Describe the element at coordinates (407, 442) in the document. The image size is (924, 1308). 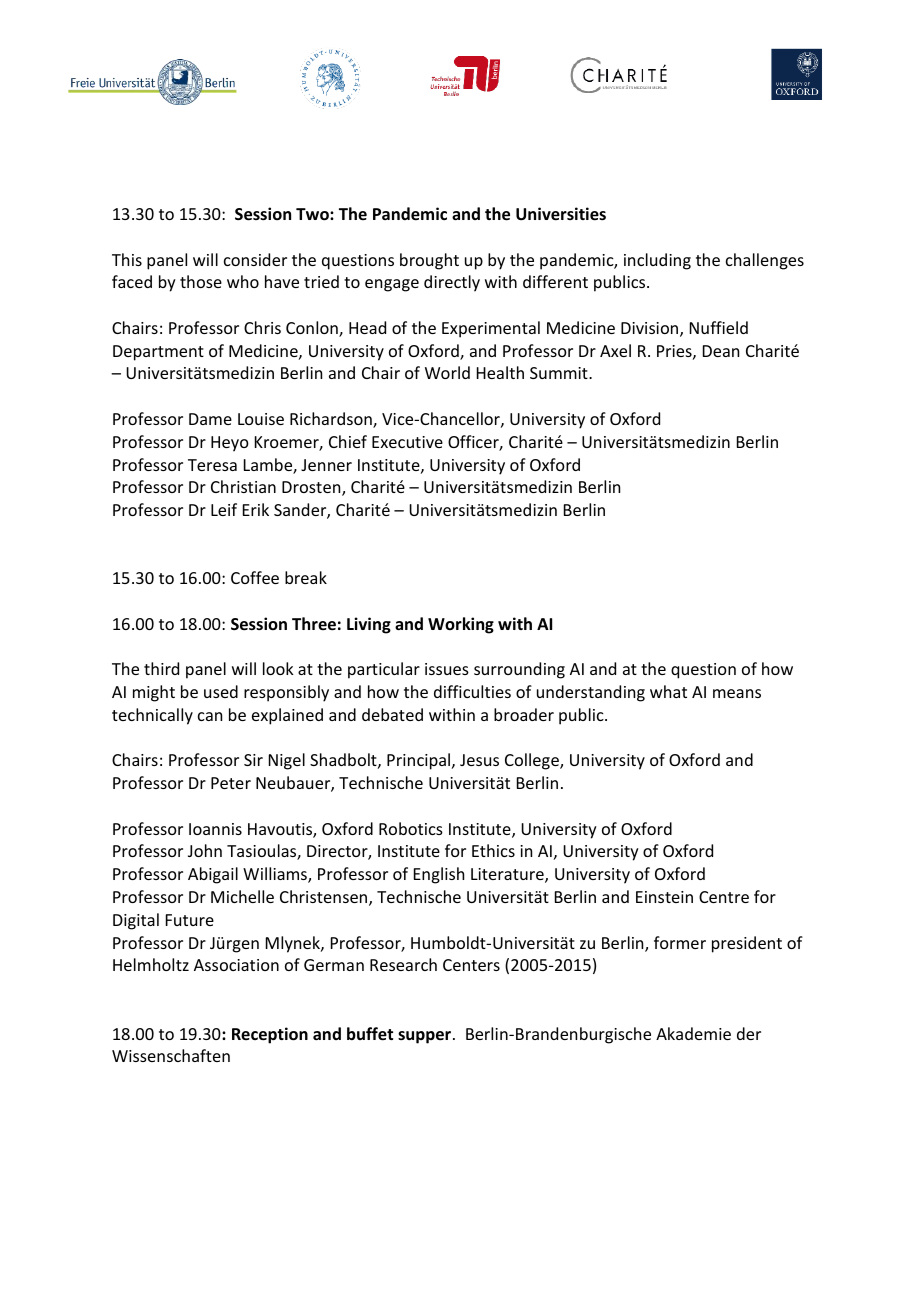
I see `Executive` at that location.
